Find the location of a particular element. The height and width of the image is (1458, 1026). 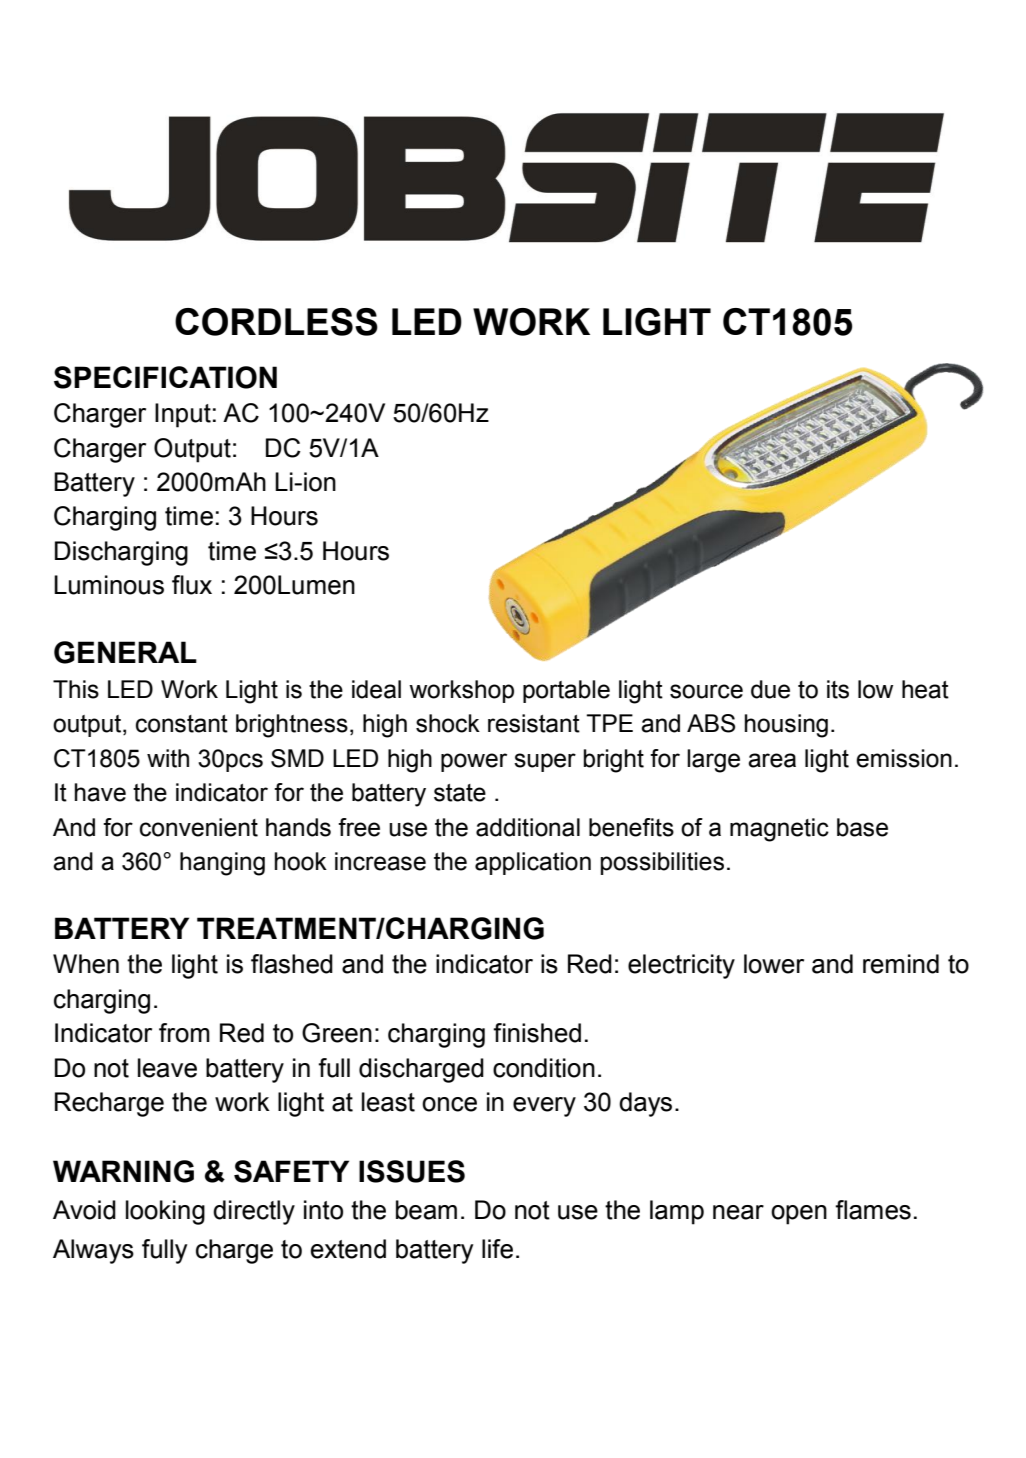

due is located at coordinates (770, 689).
